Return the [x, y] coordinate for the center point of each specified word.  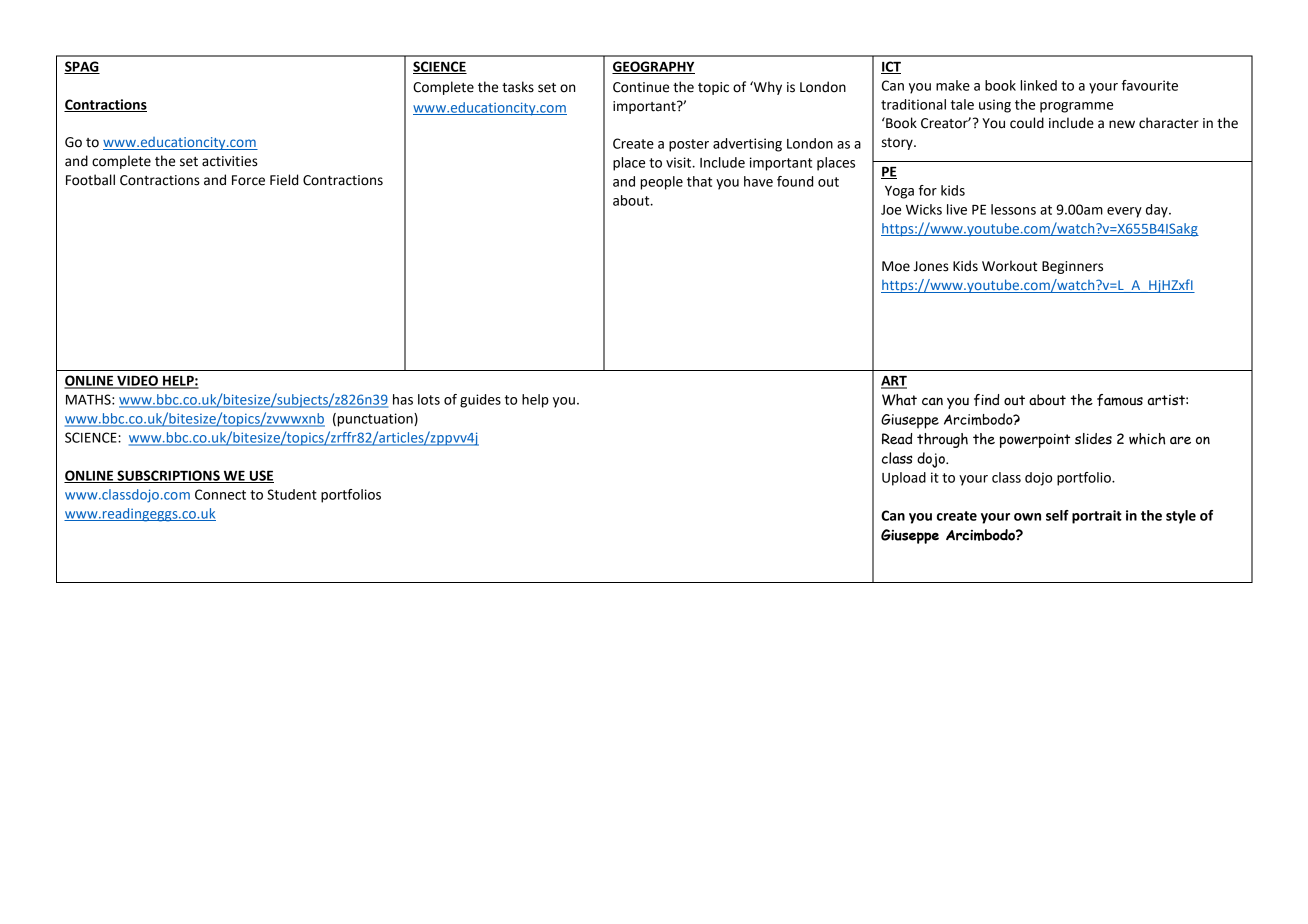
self [1057, 515]
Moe [896, 266]
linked [1038, 85]
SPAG [82, 67]
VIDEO [137, 381]
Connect [220, 494]
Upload [904, 479]
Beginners [1072, 267]
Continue [641, 87]
